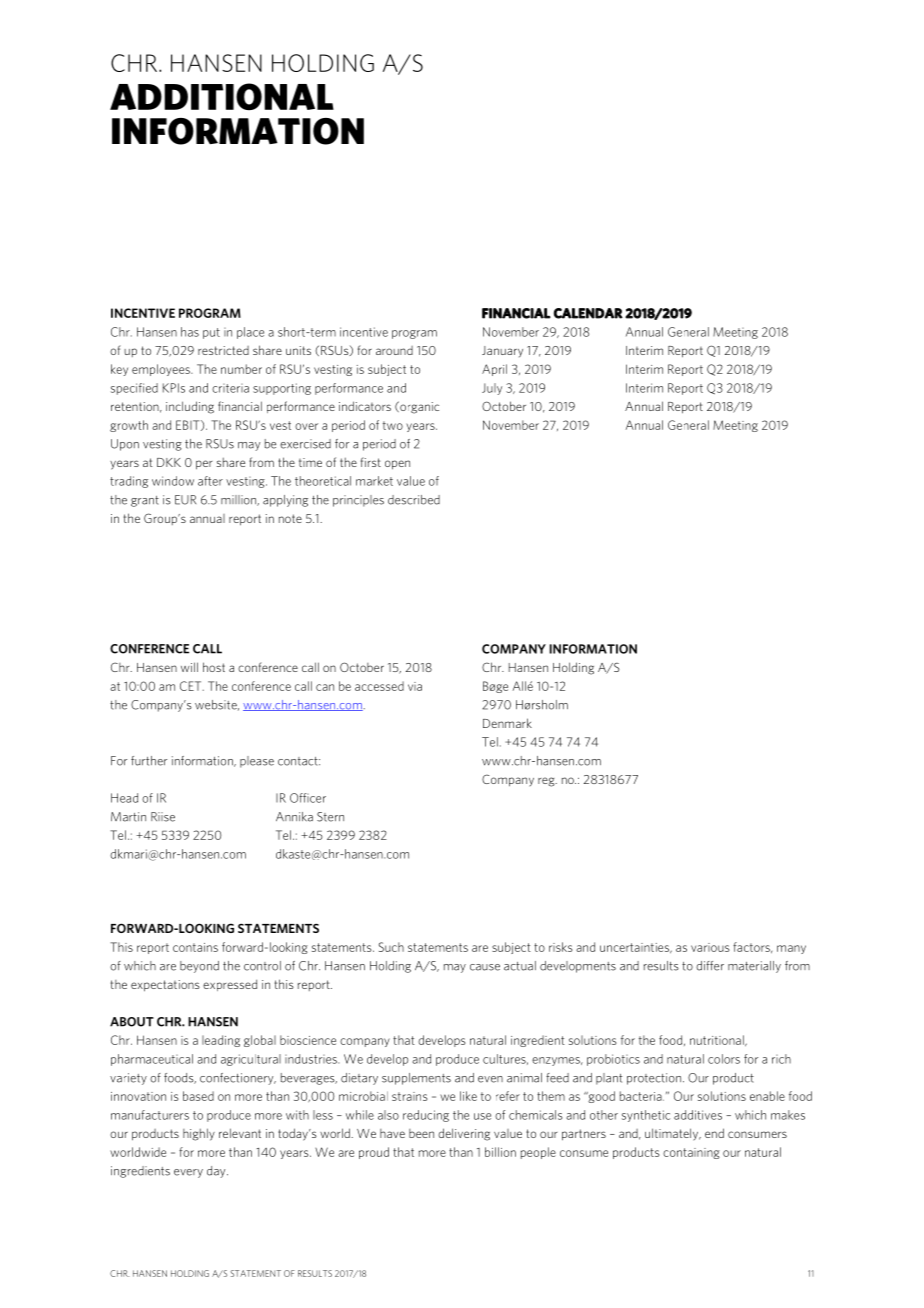 The image size is (924, 1308). I want to click on contains, so click(195, 947).
